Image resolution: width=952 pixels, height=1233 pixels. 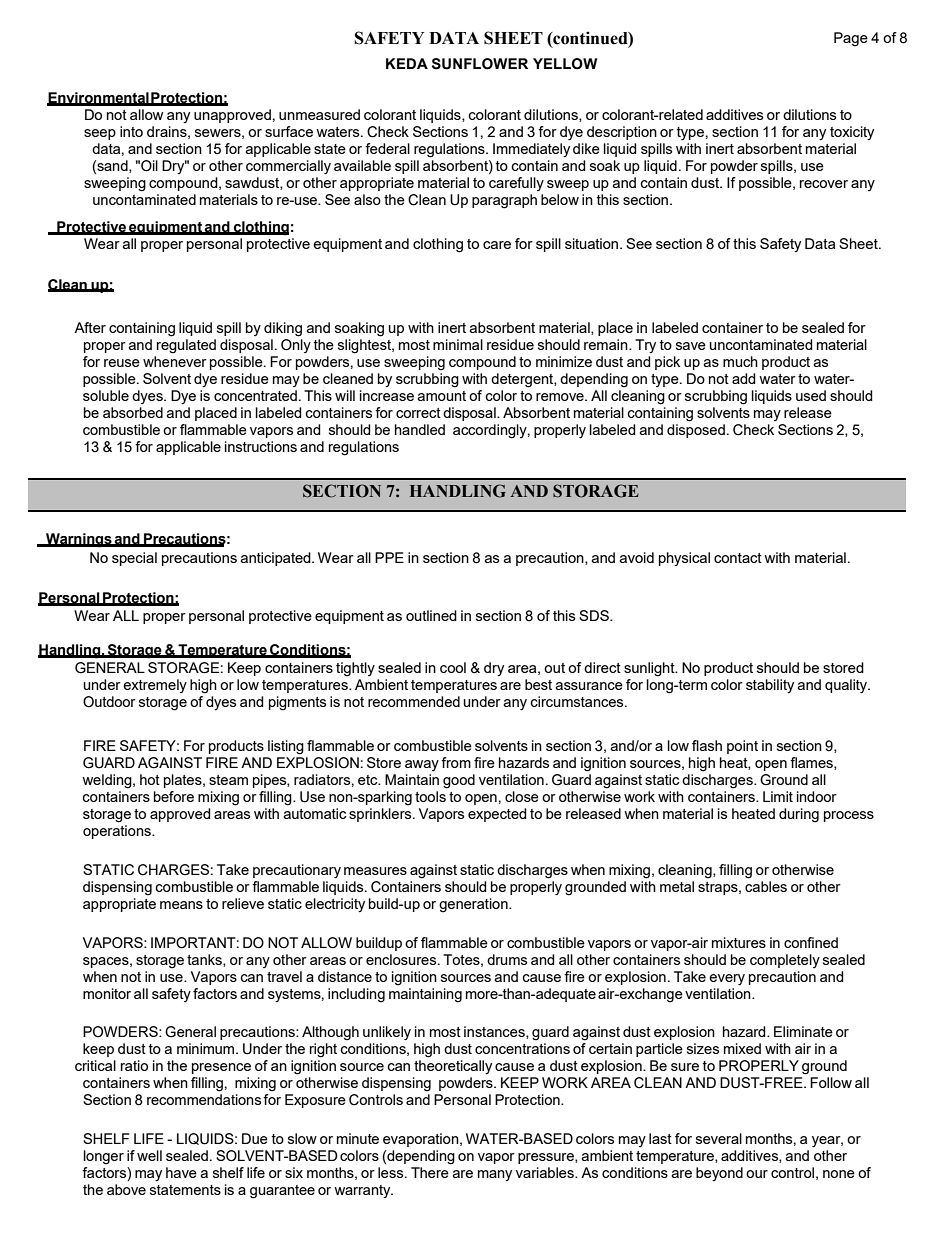 What do you see at coordinates (431, 615) in the screenshot?
I see `outlined` at bounding box center [431, 615].
